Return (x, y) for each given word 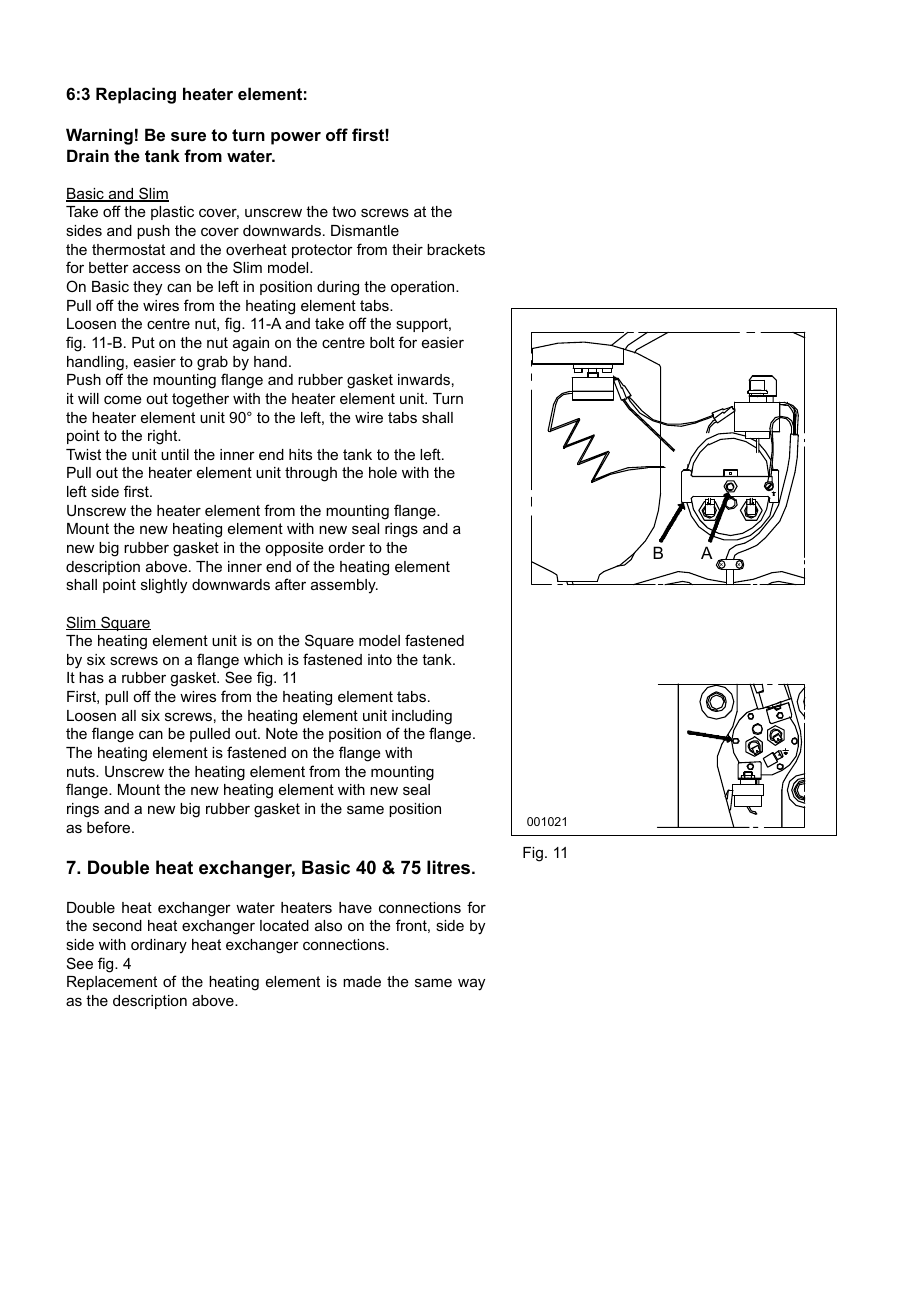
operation (424, 288)
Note (282, 733)
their (407, 249)
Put (143, 342)
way (471, 984)
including (422, 717)
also (328, 925)
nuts (82, 771)
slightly (164, 586)
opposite (294, 549)
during (338, 288)
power (296, 138)
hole (383, 472)
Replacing (136, 95)
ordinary (159, 946)
